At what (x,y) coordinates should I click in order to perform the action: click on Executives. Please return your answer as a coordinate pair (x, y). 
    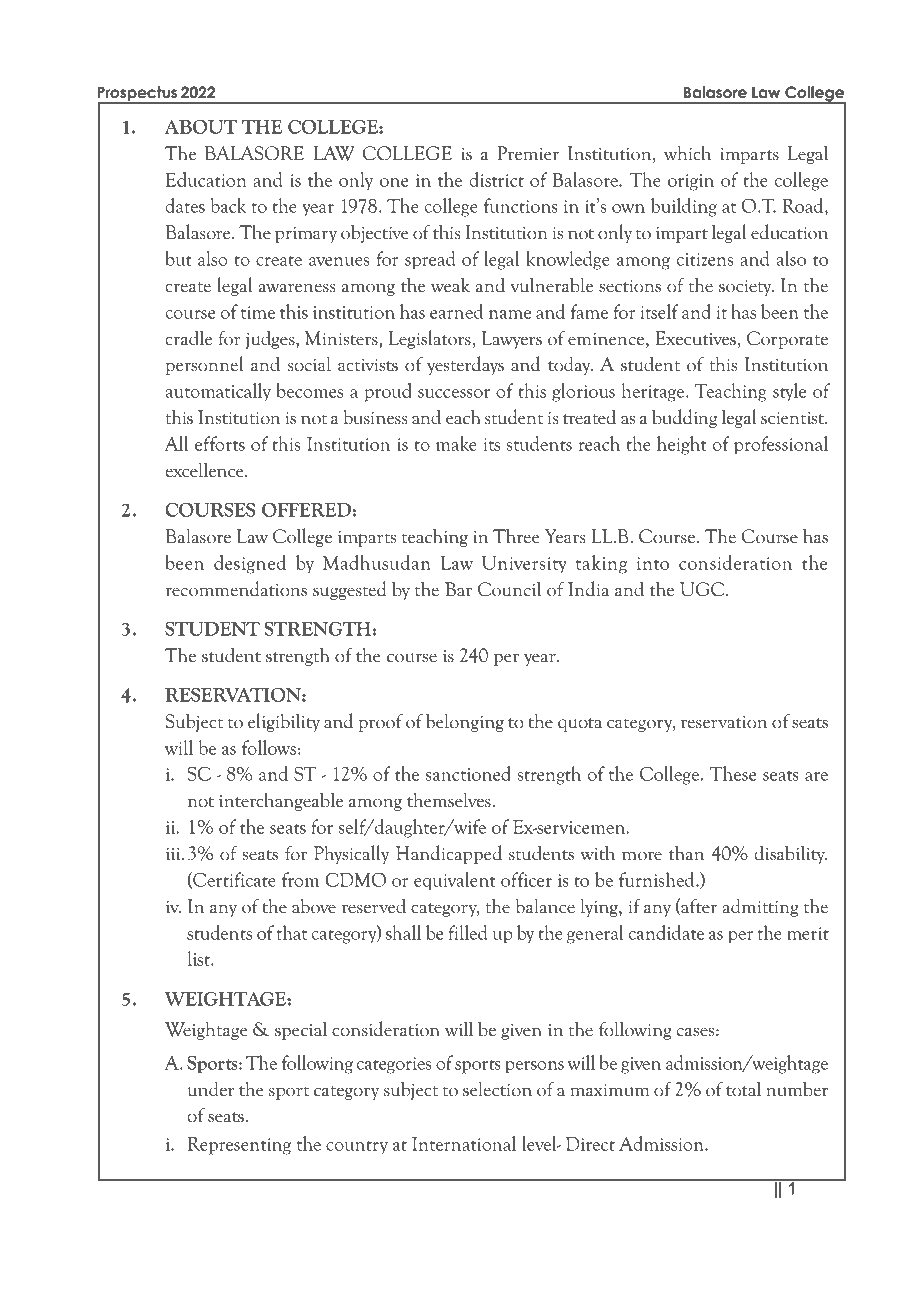
    Looking at the image, I should click on (695, 338).
